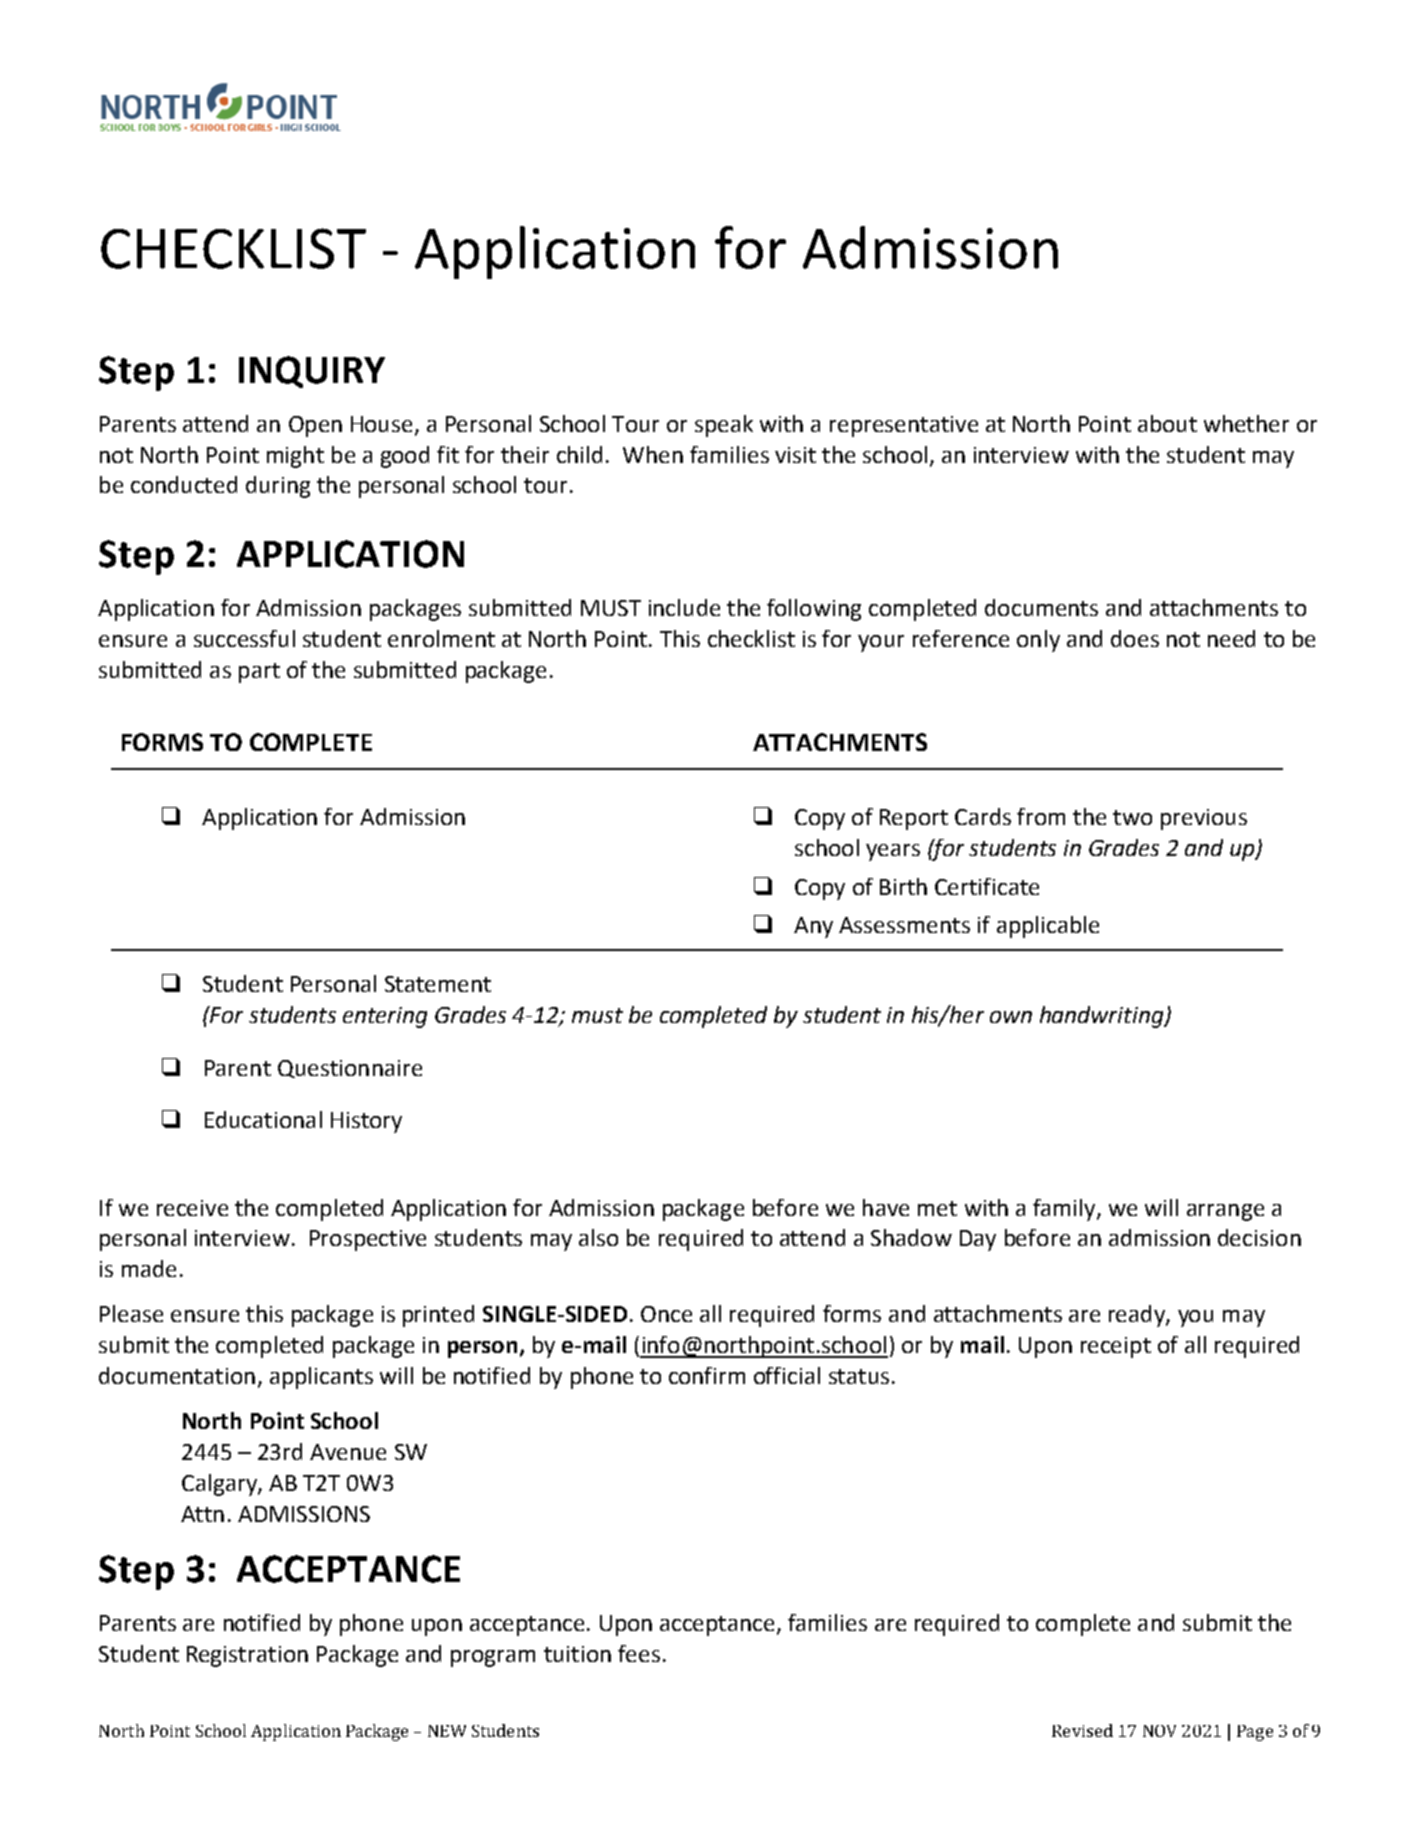 The width and height of the screenshot is (1408, 1823). What do you see at coordinates (724, 426) in the screenshot?
I see `speak` at bounding box center [724, 426].
